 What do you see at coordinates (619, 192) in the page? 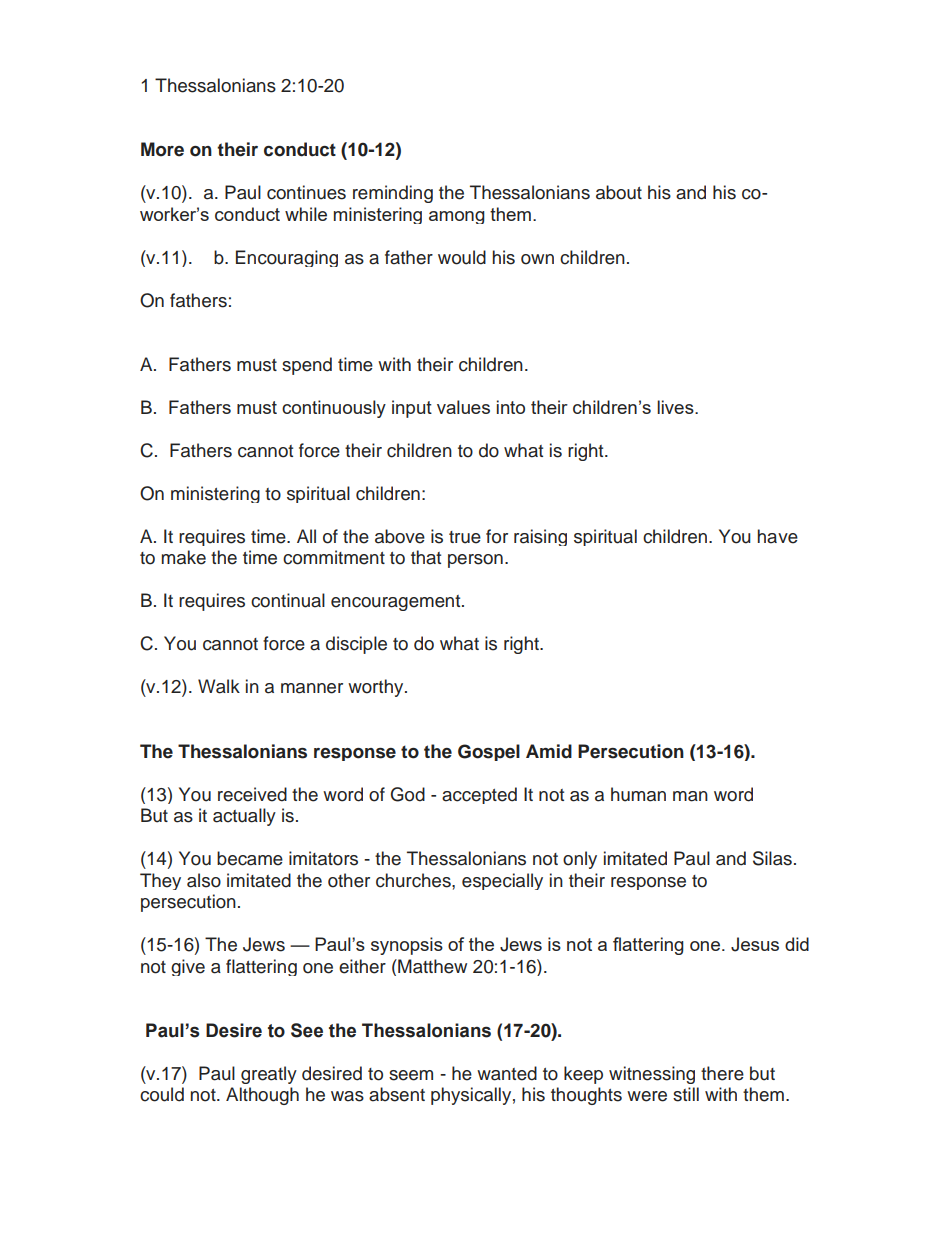
I see `about` at bounding box center [619, 192].
